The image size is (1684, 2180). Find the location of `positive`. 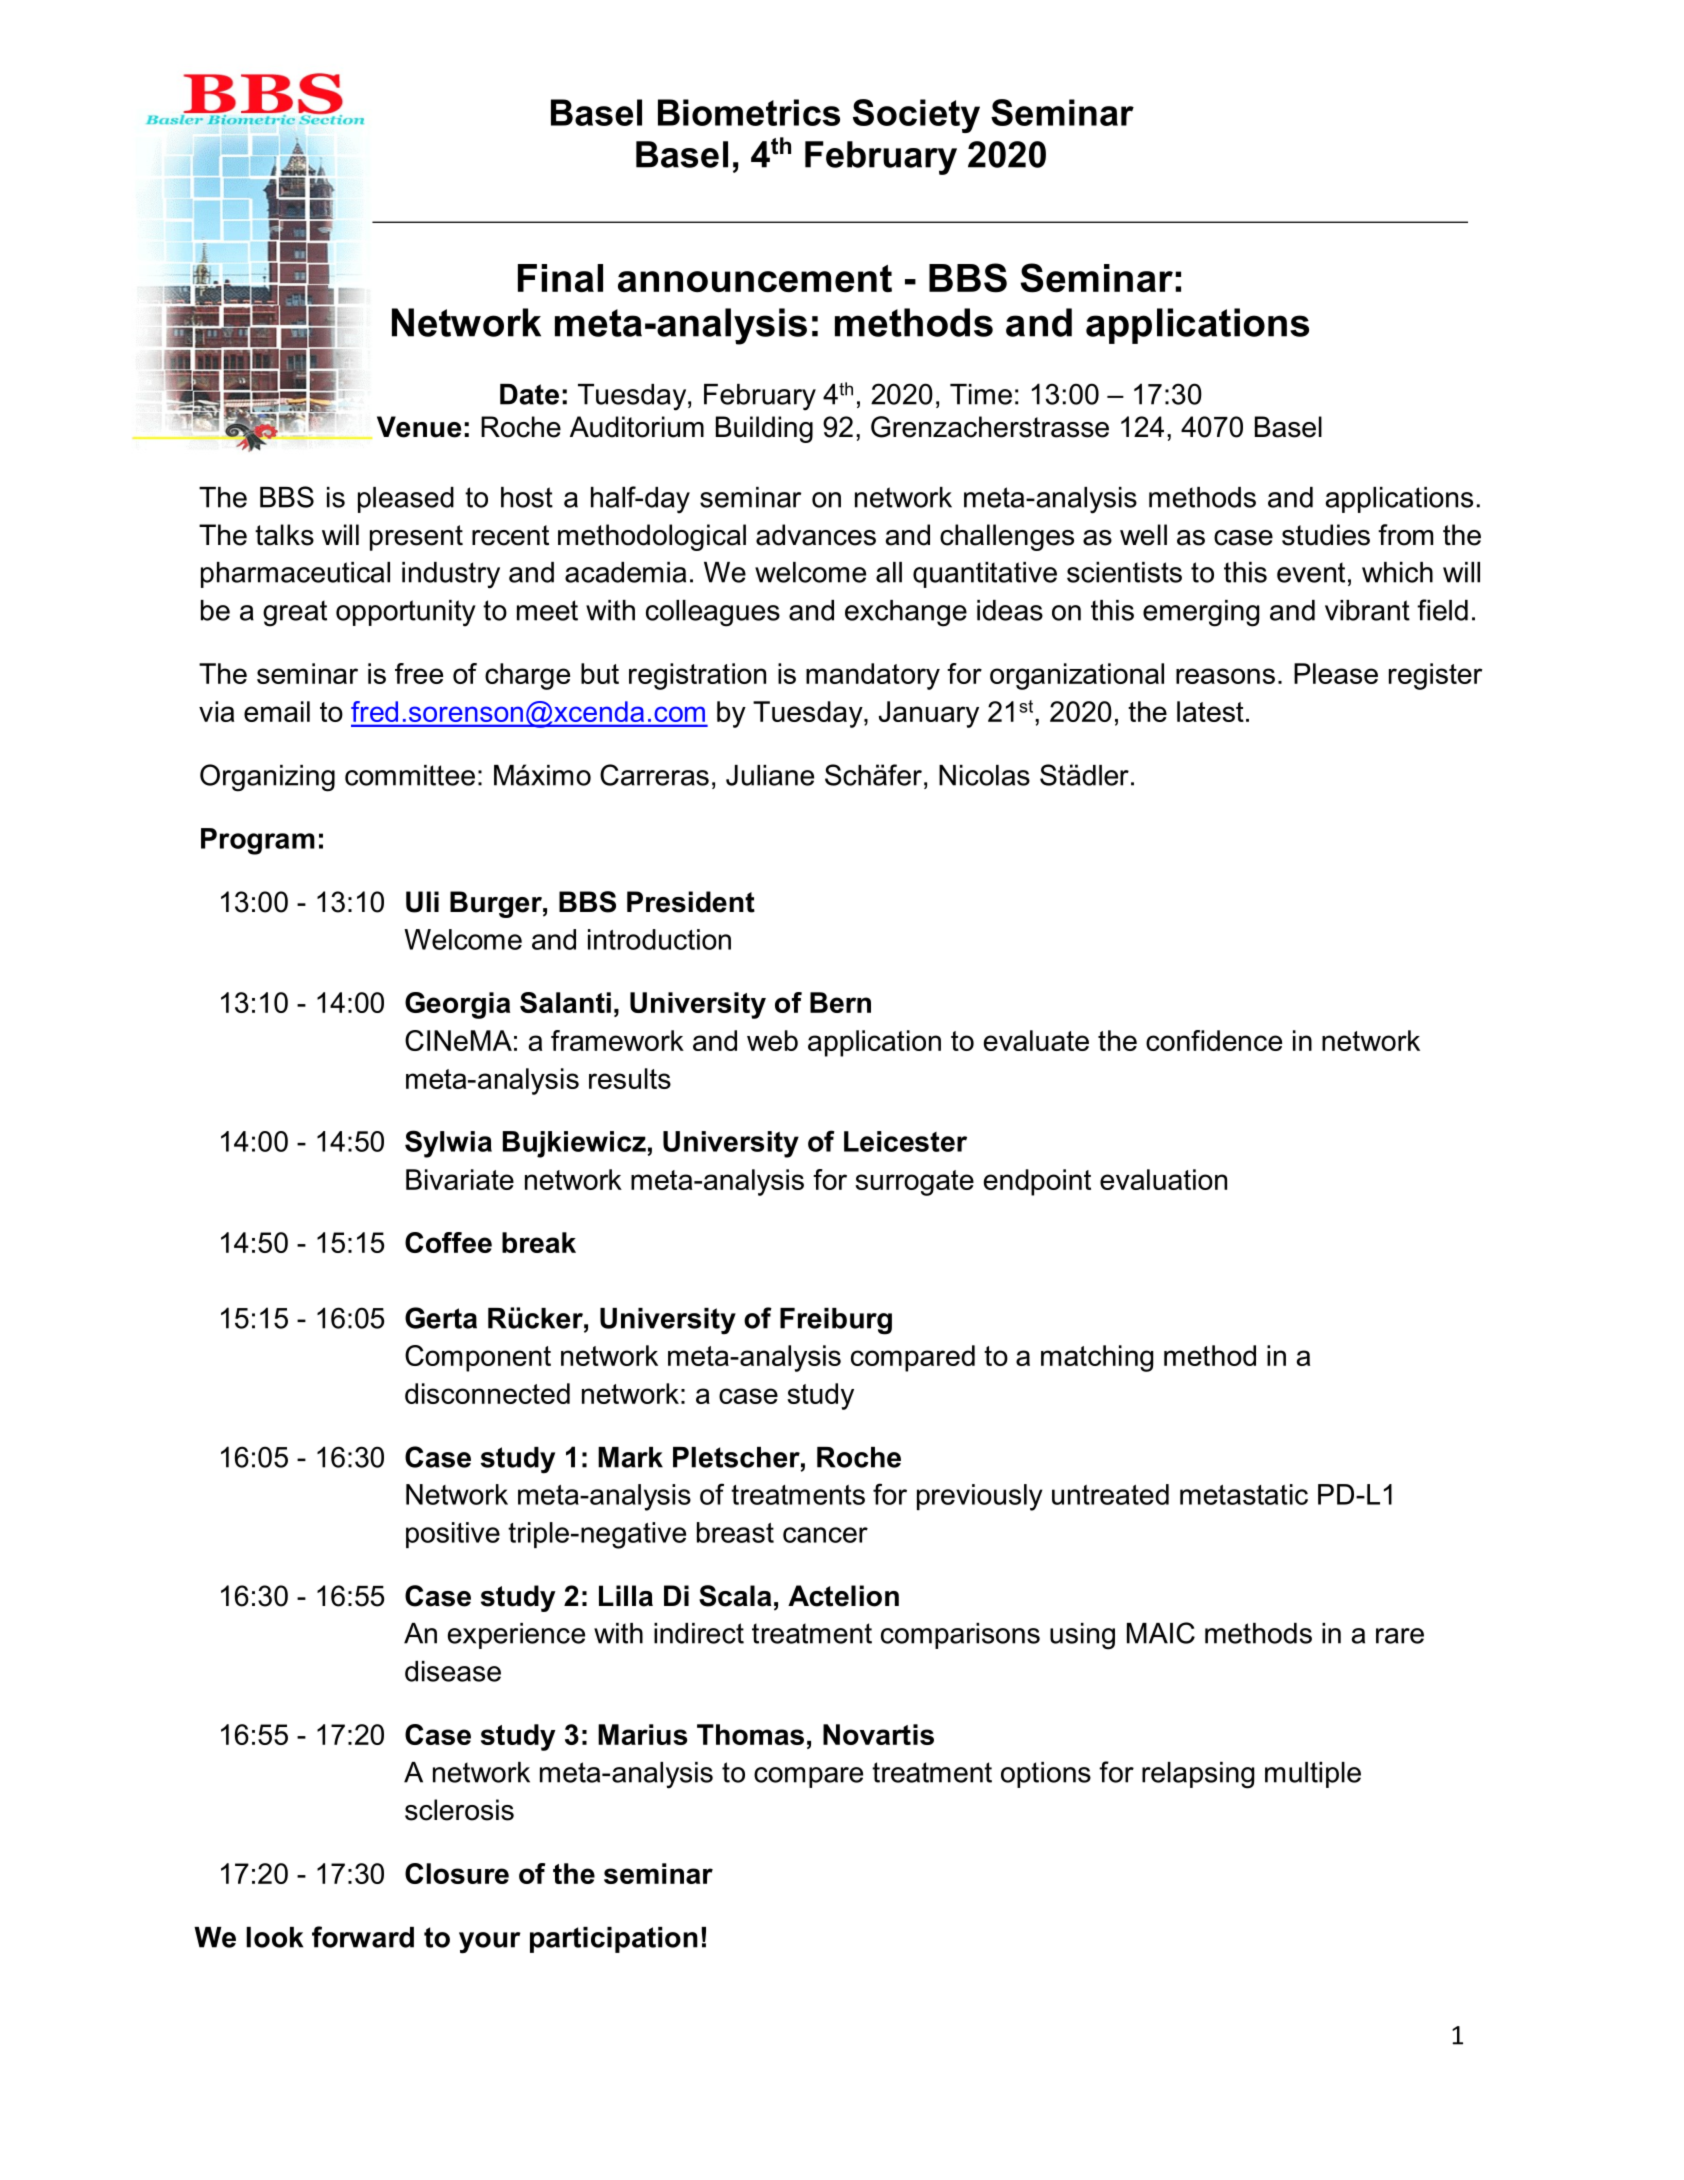

positive is located at coordinates (453, 1535).
